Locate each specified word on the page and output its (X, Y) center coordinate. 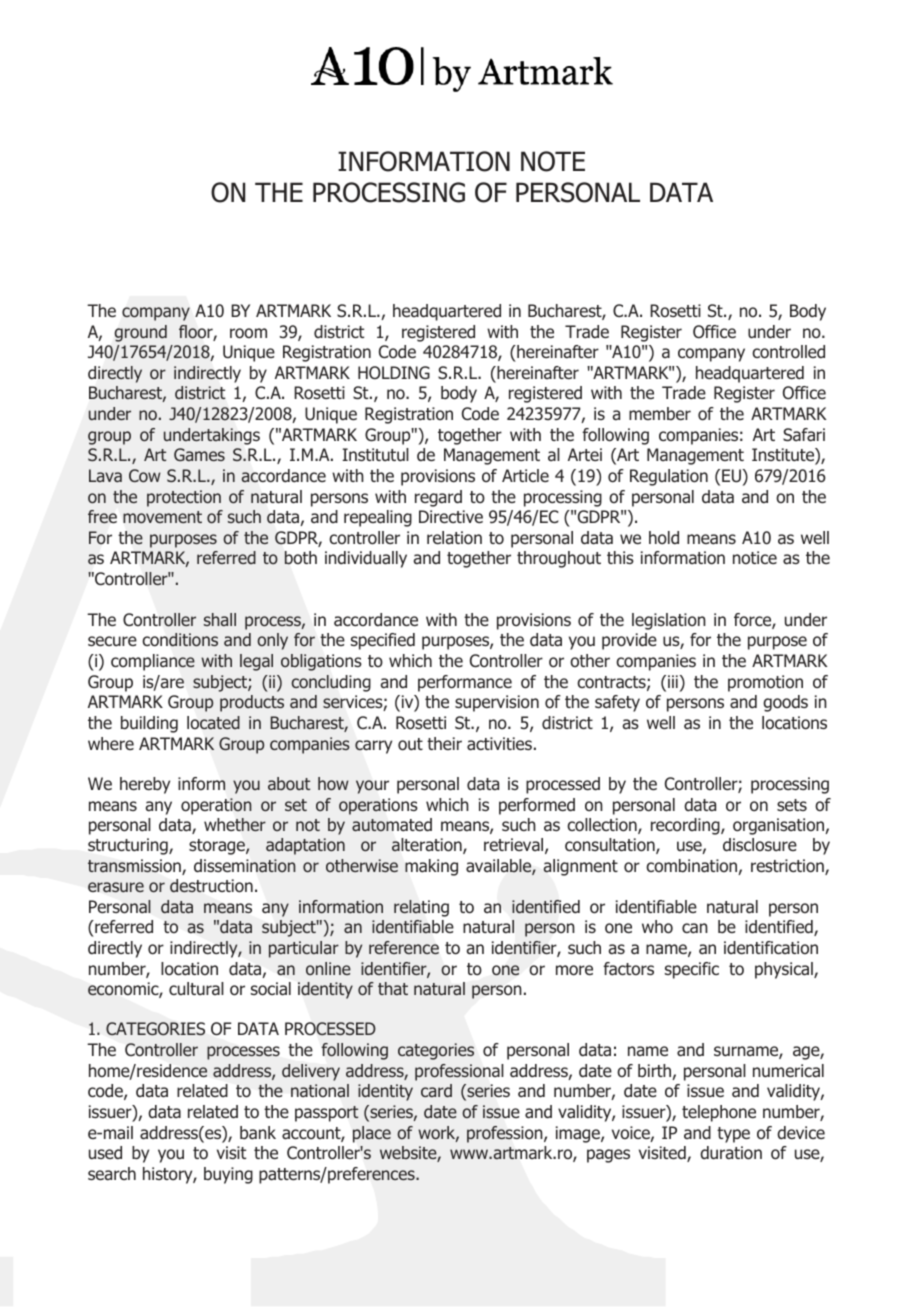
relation (454, 538)
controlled (788, 352)
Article (525, 475)
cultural (196, 988)
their (444, 743)
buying (228, 1175)
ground (141, 333)
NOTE (553, 161)
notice (755, 557)
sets (792, 805)
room (248, 333)
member (660, 413)
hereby (145, 785)
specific (692, 970)
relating (421, 908)
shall (220, 619)
